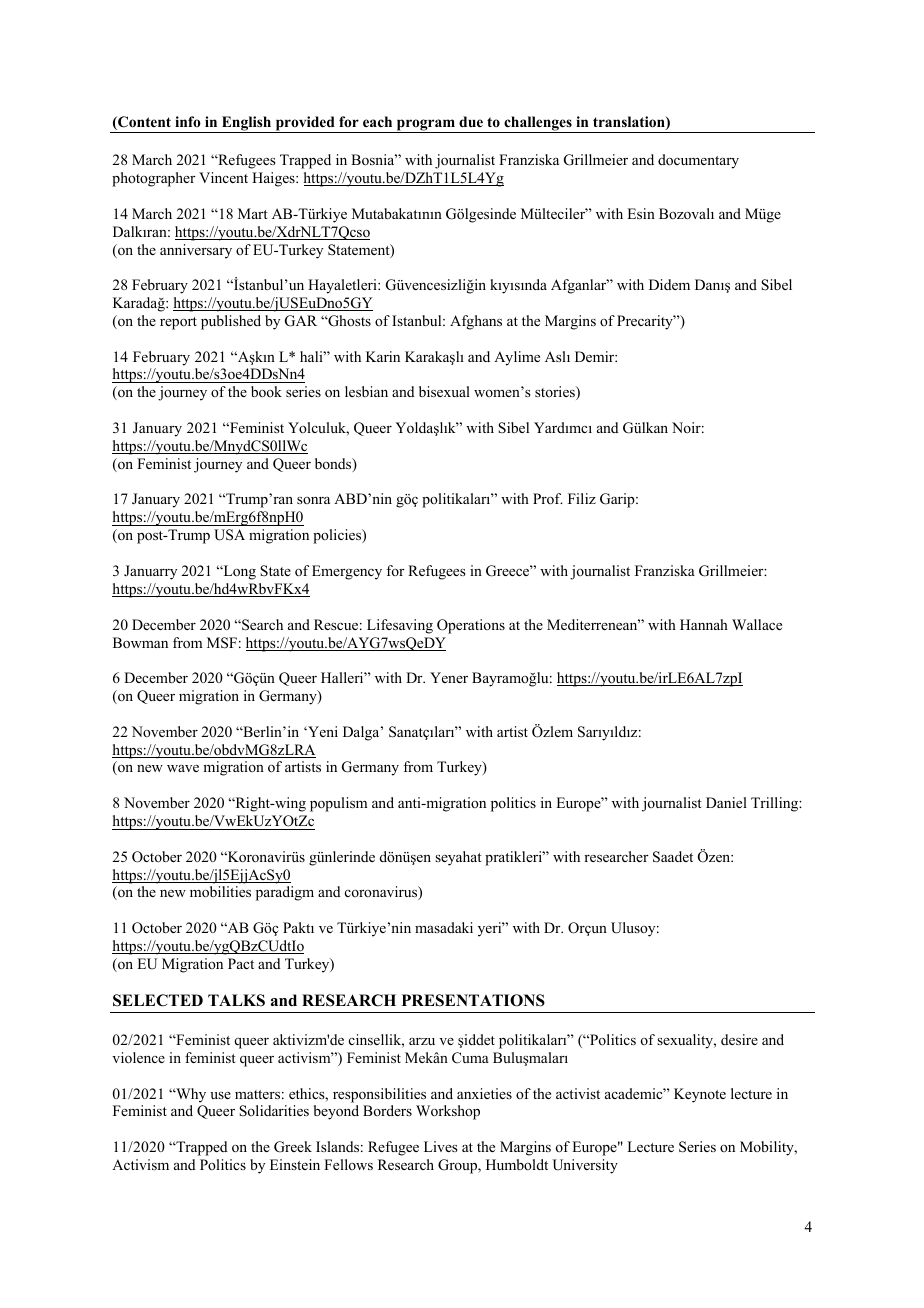  What do you see at coordinates (548, 498) in the screenshot?
I see `Prof` at bounding box center [548, 498].
